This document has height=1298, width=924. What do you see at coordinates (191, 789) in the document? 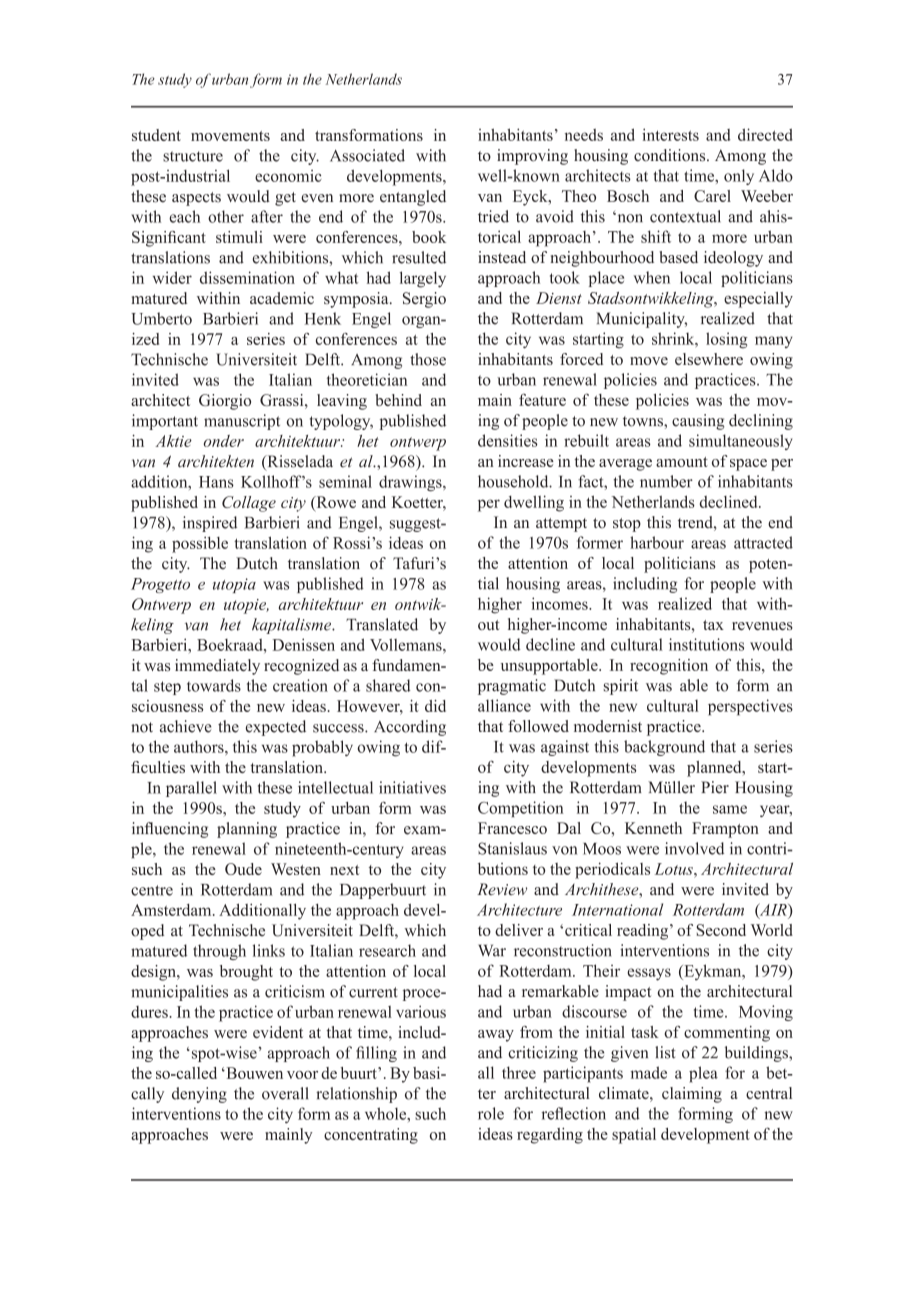
I see `parallel` at bounding box center [191, 789].
